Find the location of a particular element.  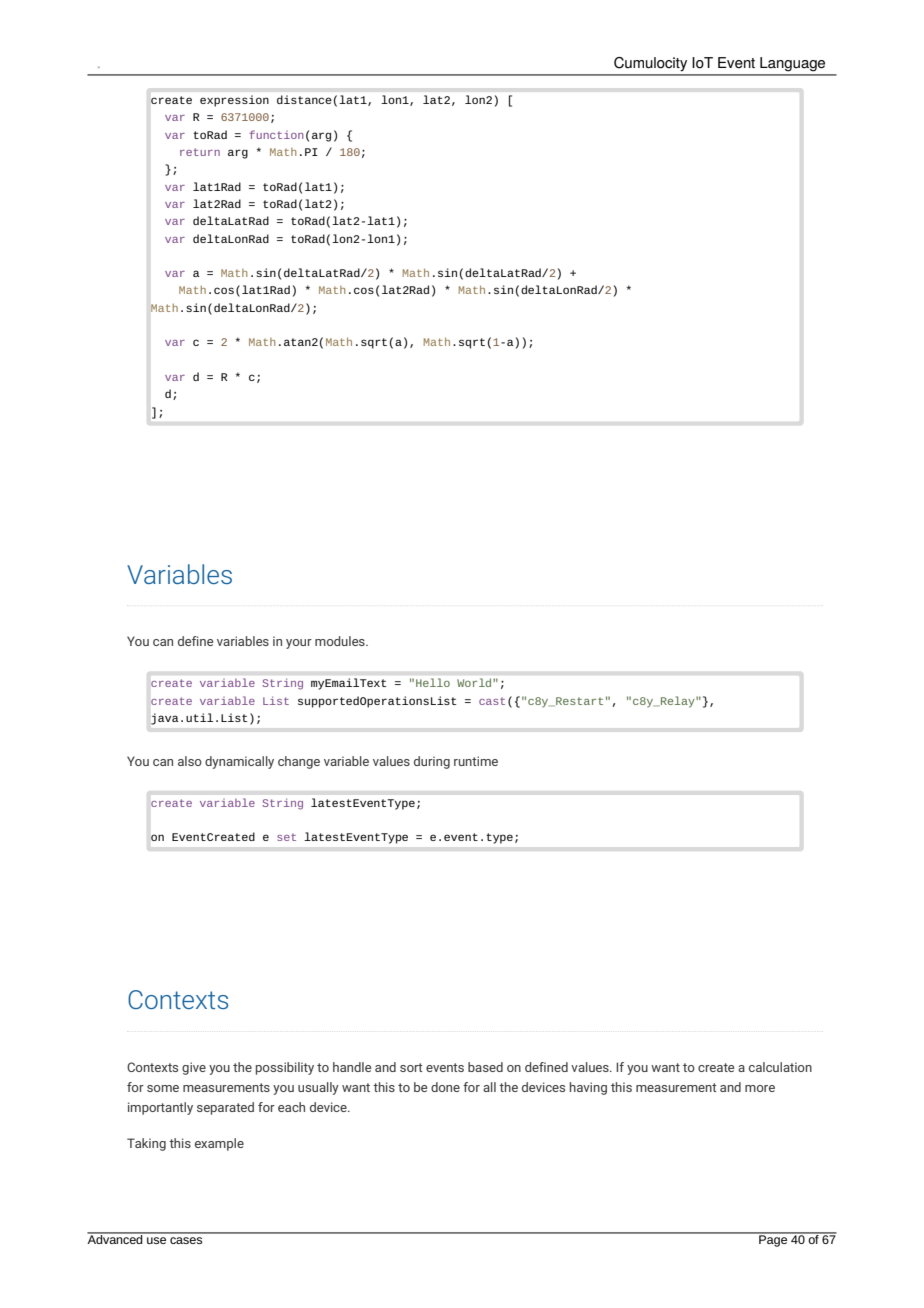

World is located at coordinates (475, 682).
